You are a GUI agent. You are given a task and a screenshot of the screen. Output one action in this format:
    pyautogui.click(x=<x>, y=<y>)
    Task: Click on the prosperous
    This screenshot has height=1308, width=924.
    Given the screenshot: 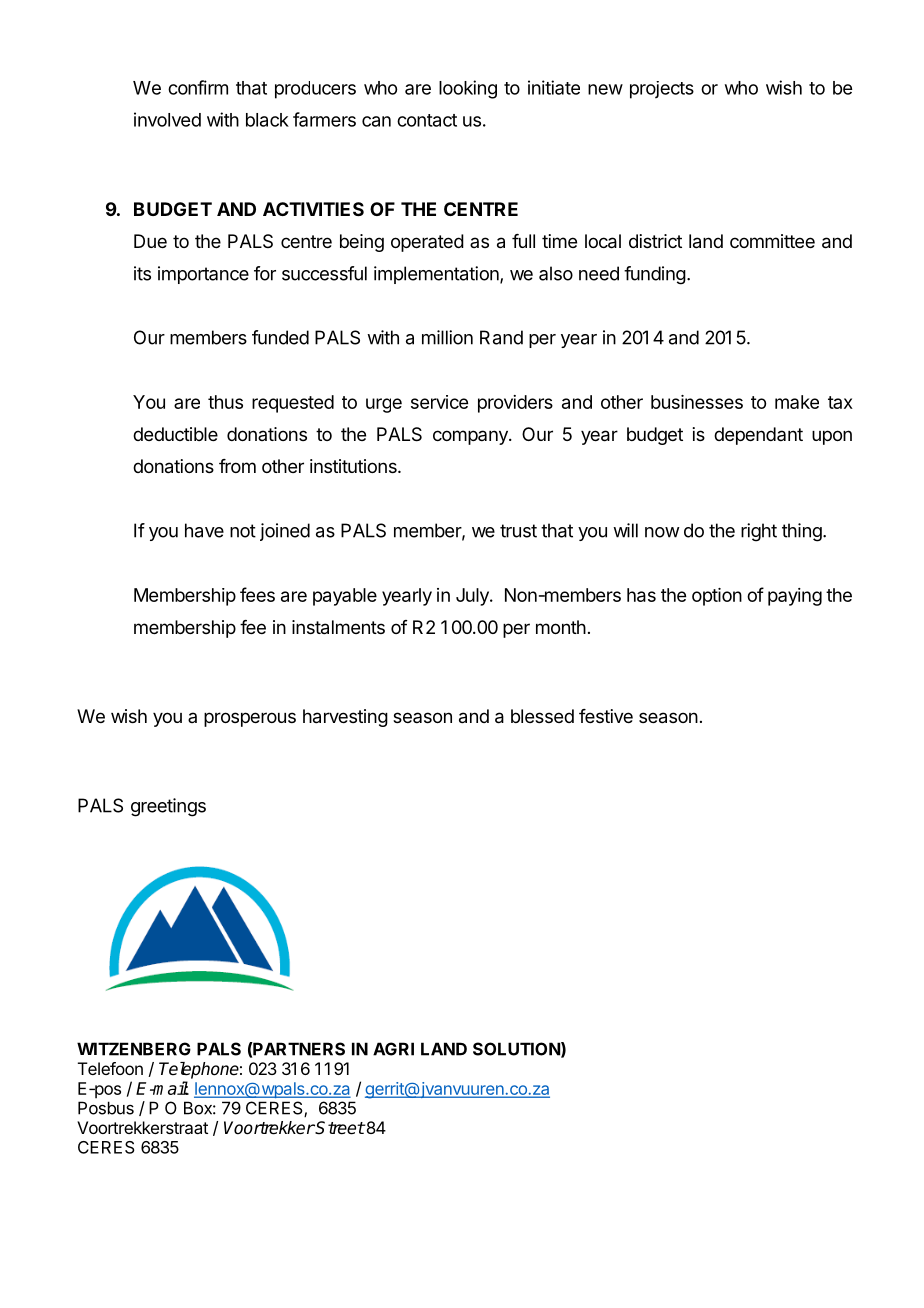 What is the action you would take?
    pyautogui.click(x=250, y=719)
